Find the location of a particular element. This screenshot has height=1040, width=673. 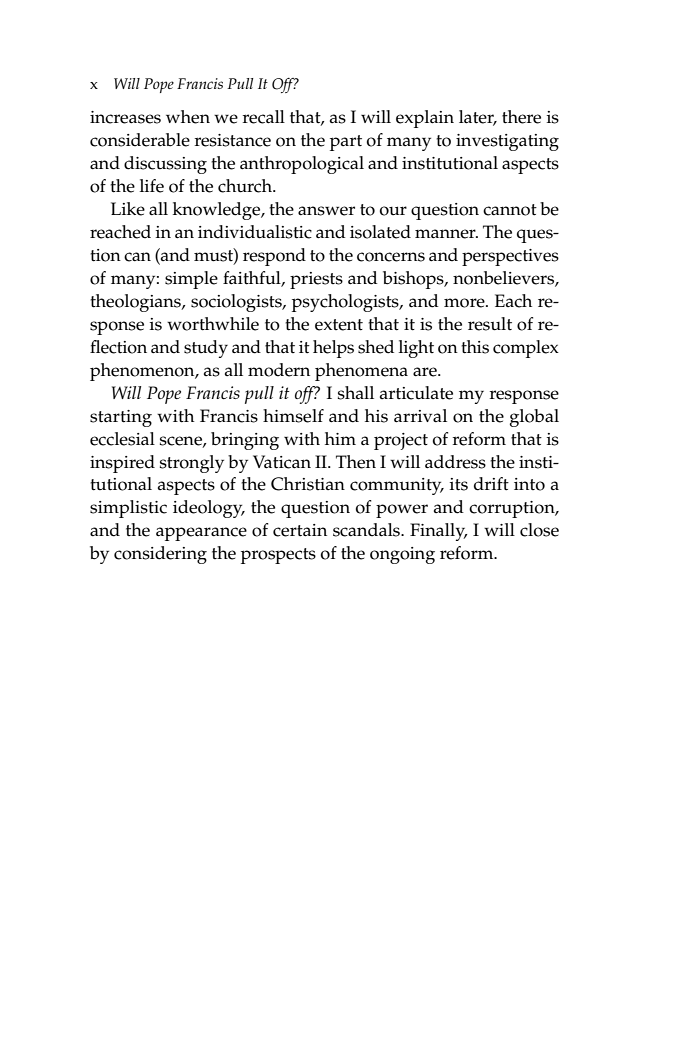

extent is located at coordinates (339, 325).
